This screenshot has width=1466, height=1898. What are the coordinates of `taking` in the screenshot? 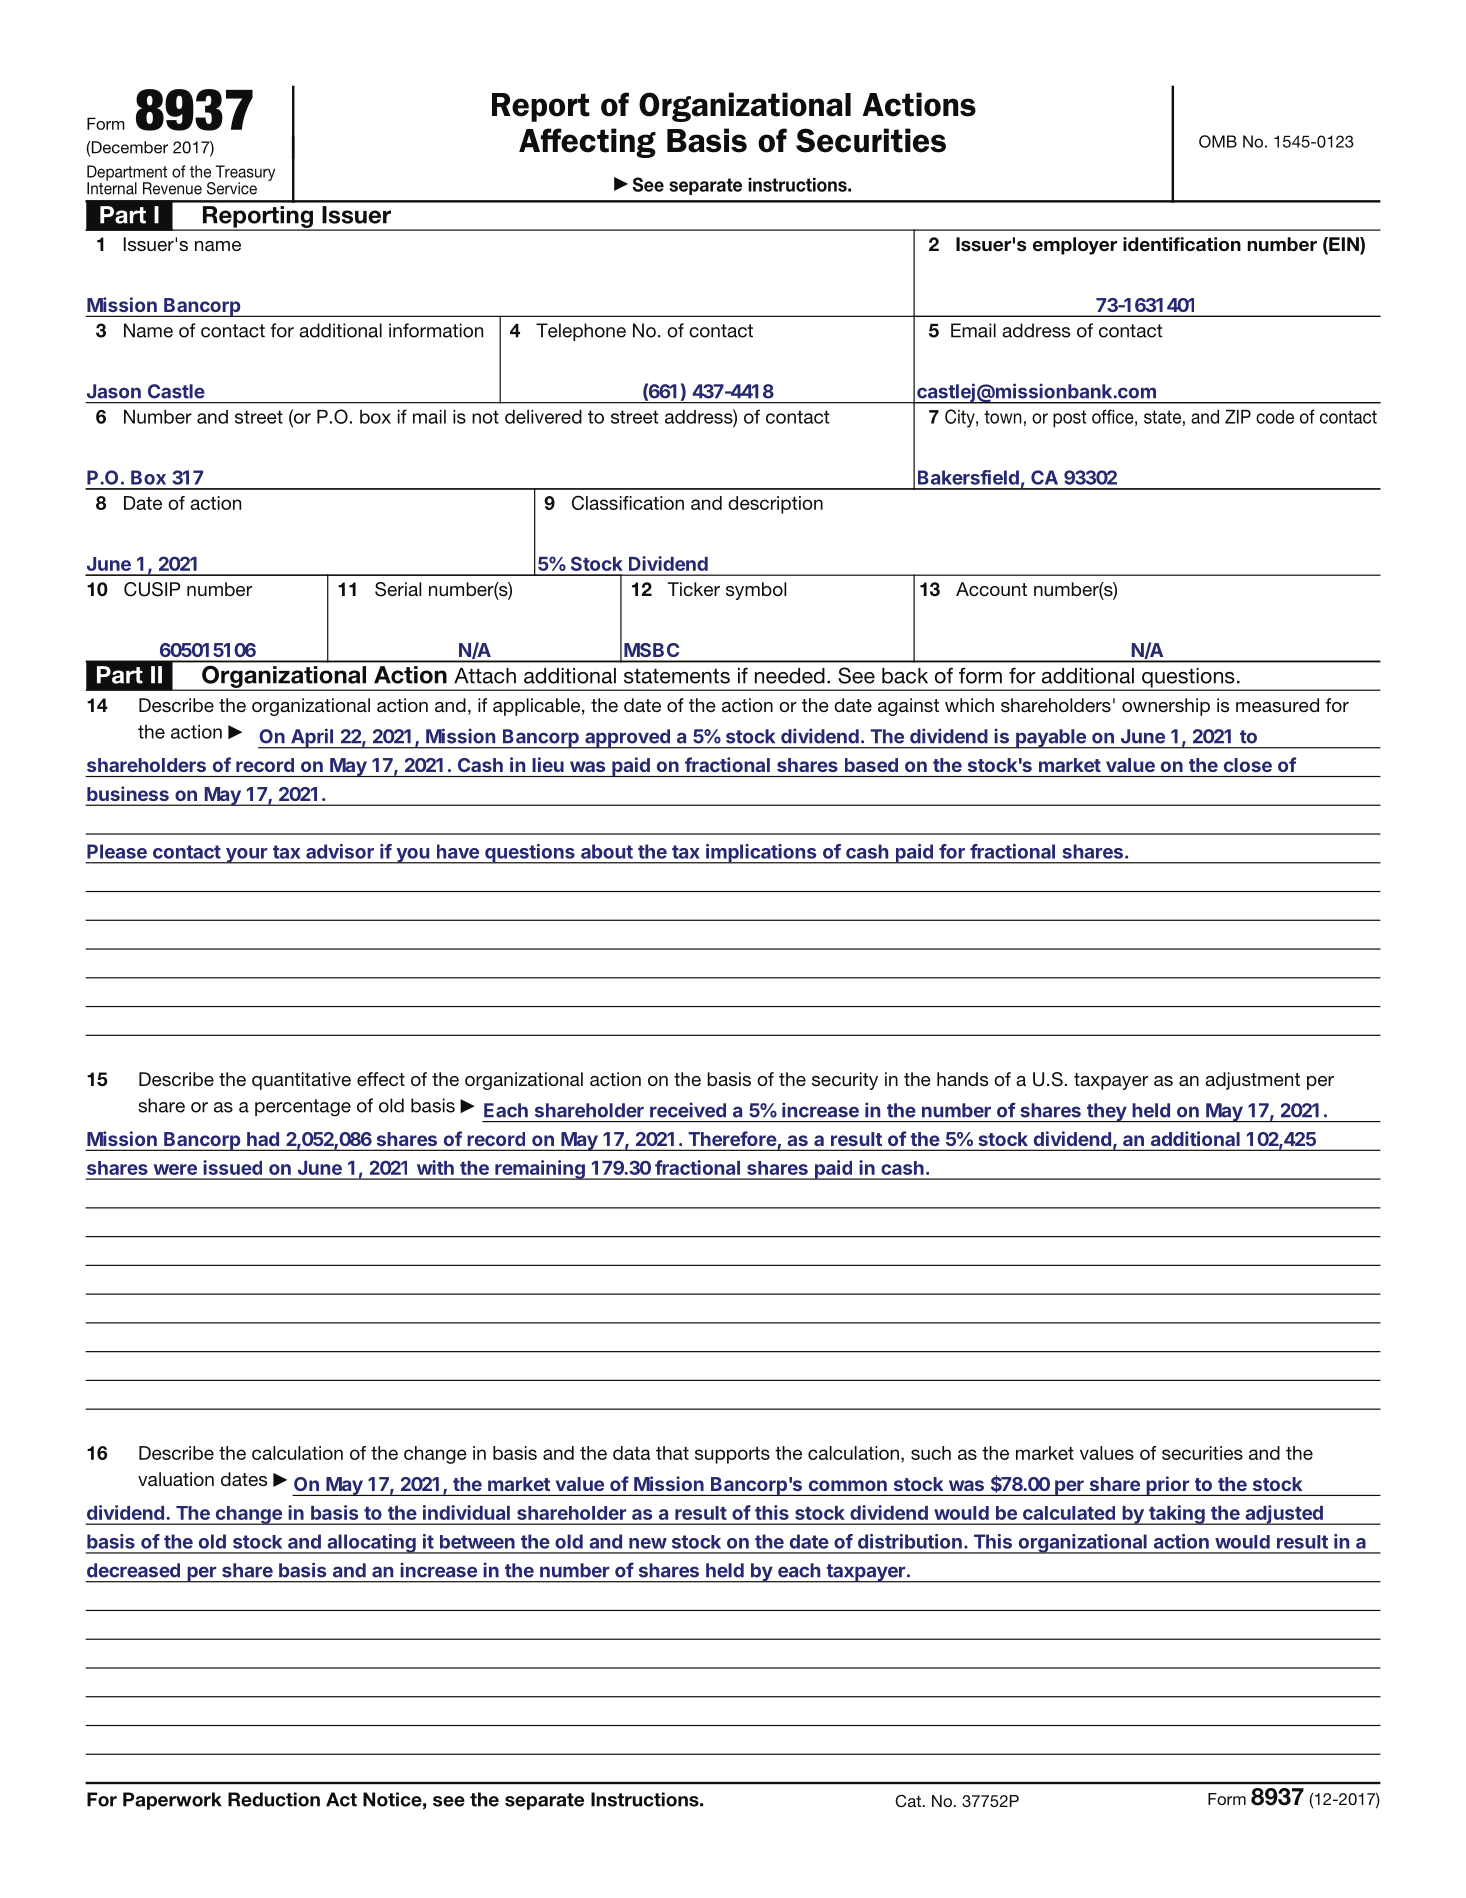 It's located at (1177, 1515).
